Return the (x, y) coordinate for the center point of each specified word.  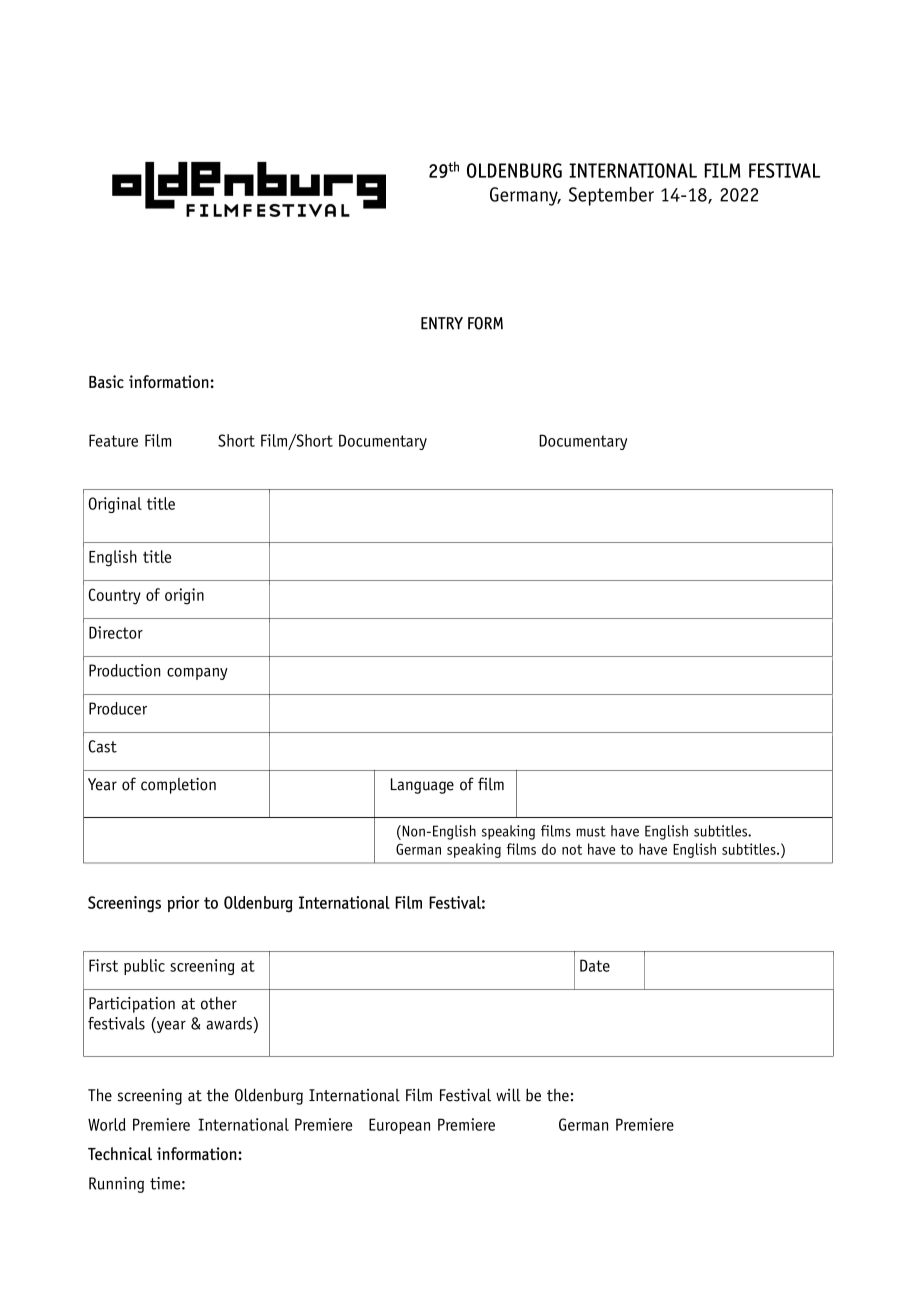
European (399, 1126)
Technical (120, 1153)
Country (114, 596)
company (197, 674)
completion (178, 786)
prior (183, 904)
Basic (106, 381)
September (611, 196)
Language (422, 786)
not (572, 850)
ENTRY (442, 323)
